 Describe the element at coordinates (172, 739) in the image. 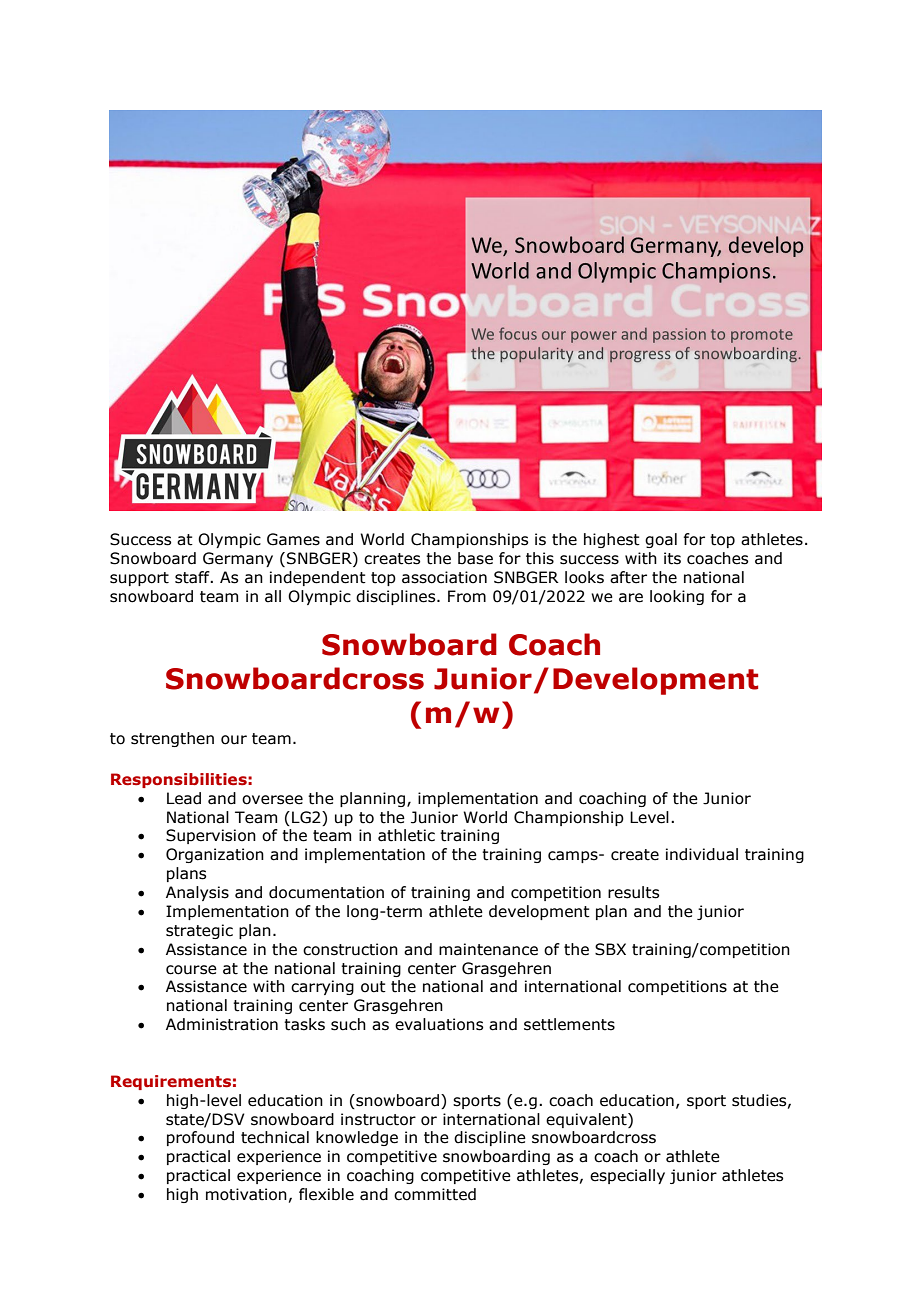

I see `strengthen` at that location.
